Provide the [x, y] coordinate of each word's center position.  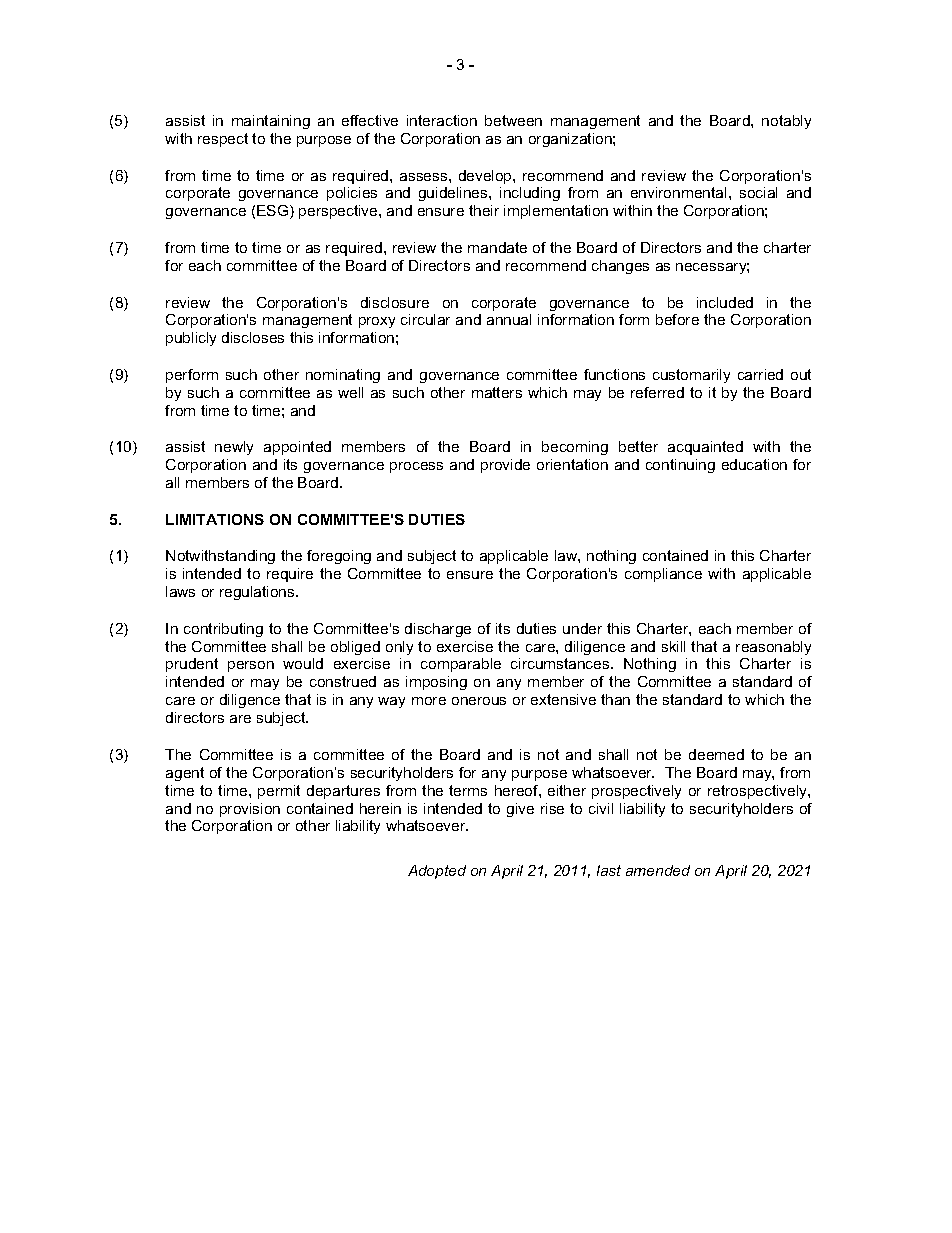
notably [786, 122]
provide [505, 466]
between [513, 120]
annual [509, 319]
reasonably [773, 648]
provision [250, 810]
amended [658, 870]
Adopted [437, 872]
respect [223, 140]
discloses [253, 337]
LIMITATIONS [215, 519]
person [251, 666]
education [754, 464]
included [725, 302]
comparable [461, 665]
